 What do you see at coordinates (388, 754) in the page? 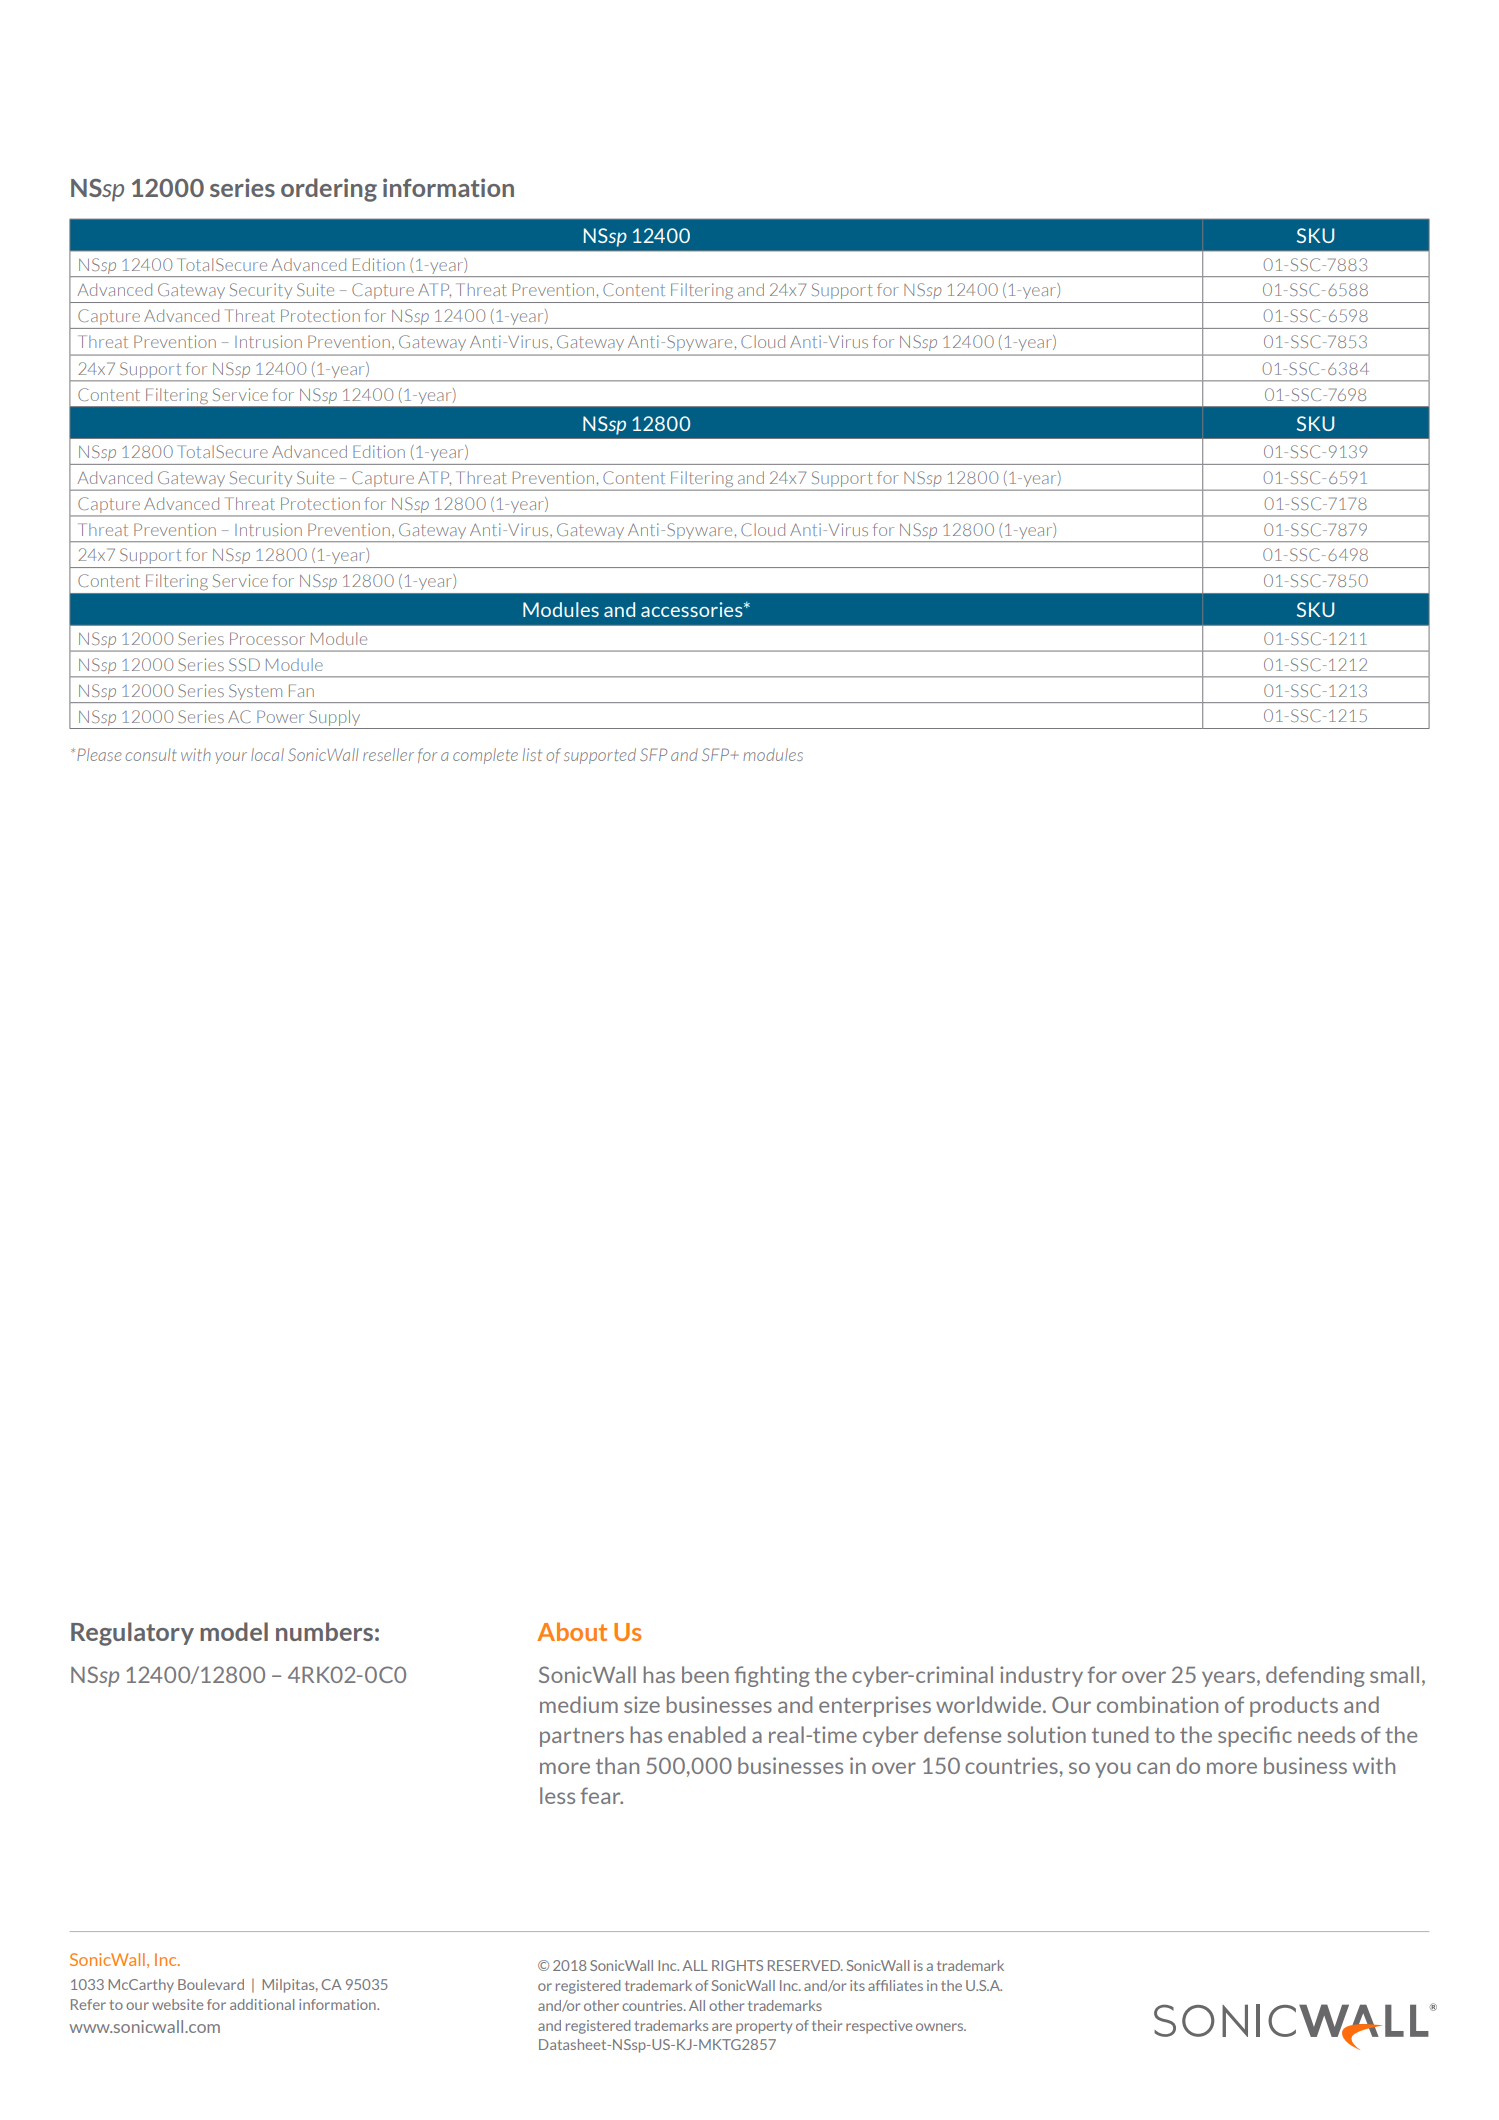
I see `reseller` at bounding box center [388, 754].
